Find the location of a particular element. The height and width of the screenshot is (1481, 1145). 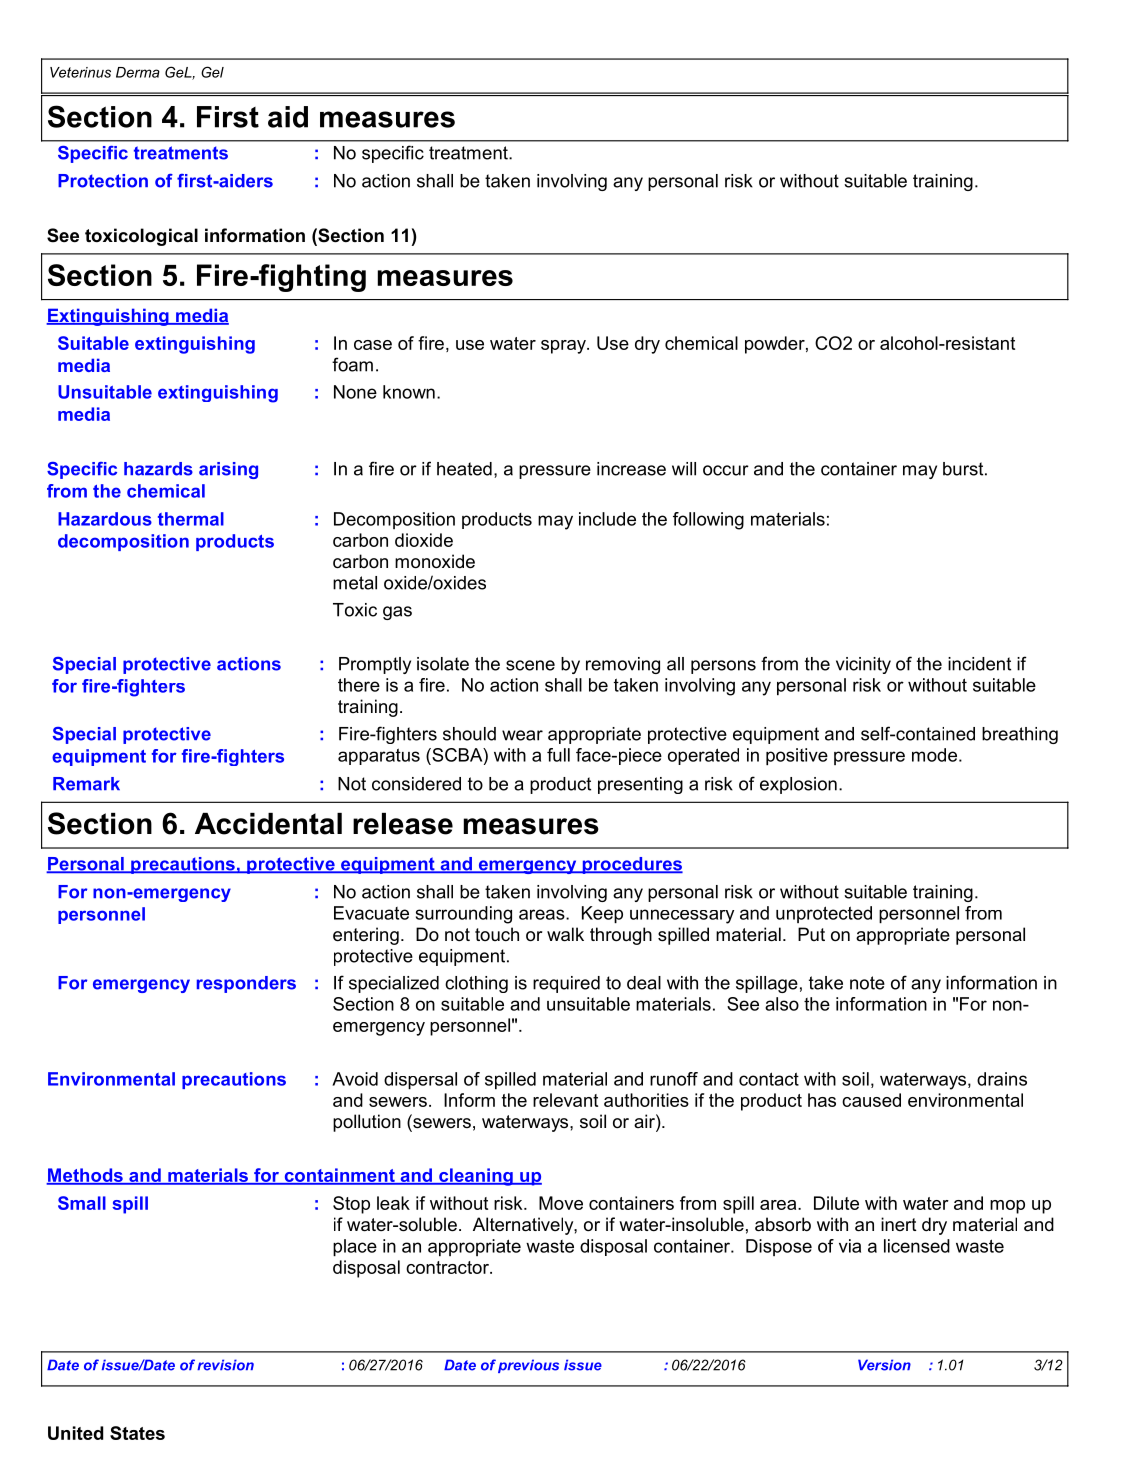

previous is located at coordinates (528, 1366).
